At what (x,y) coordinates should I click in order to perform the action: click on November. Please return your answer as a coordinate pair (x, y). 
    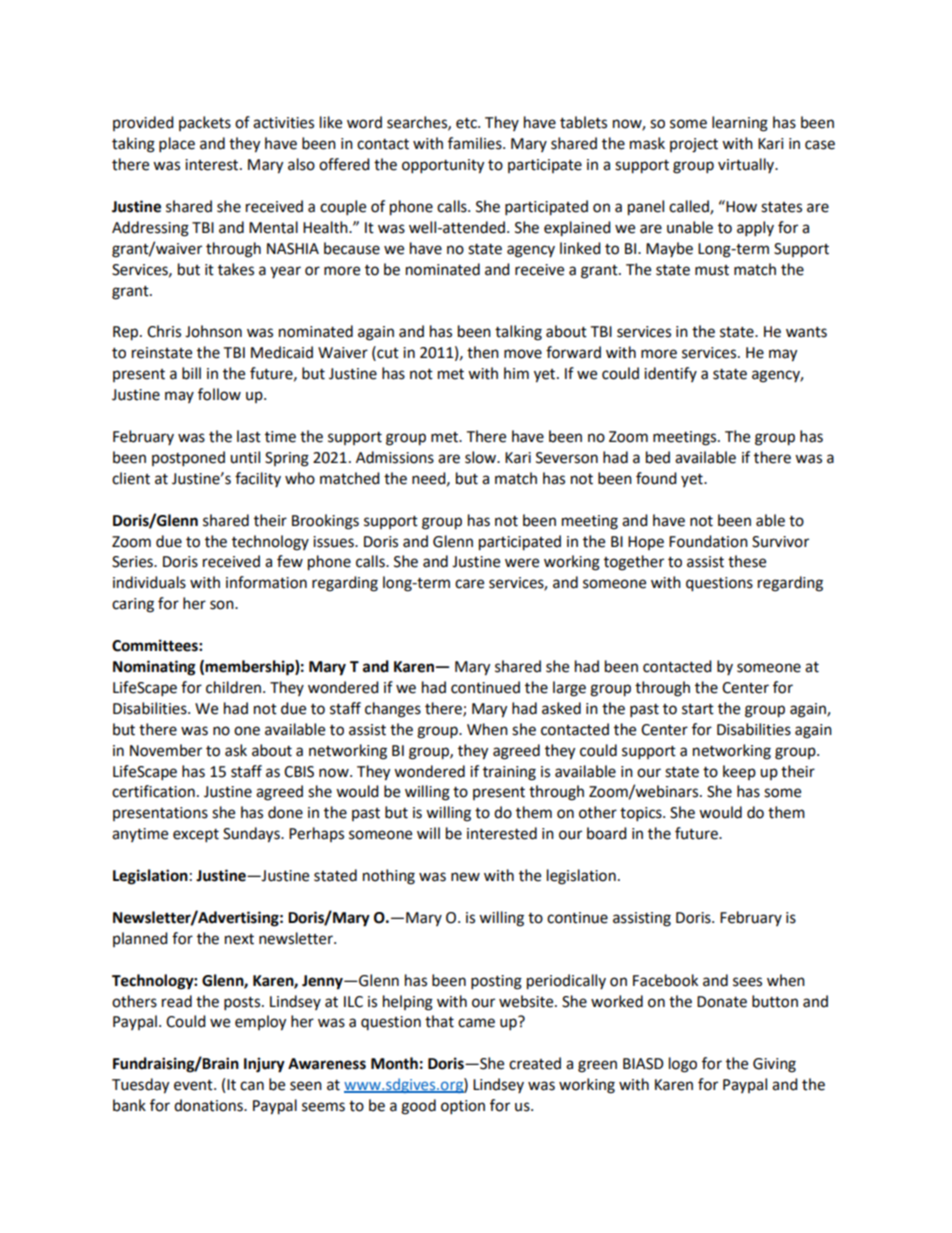
    Looking at the image, I should click on (166, 750).
